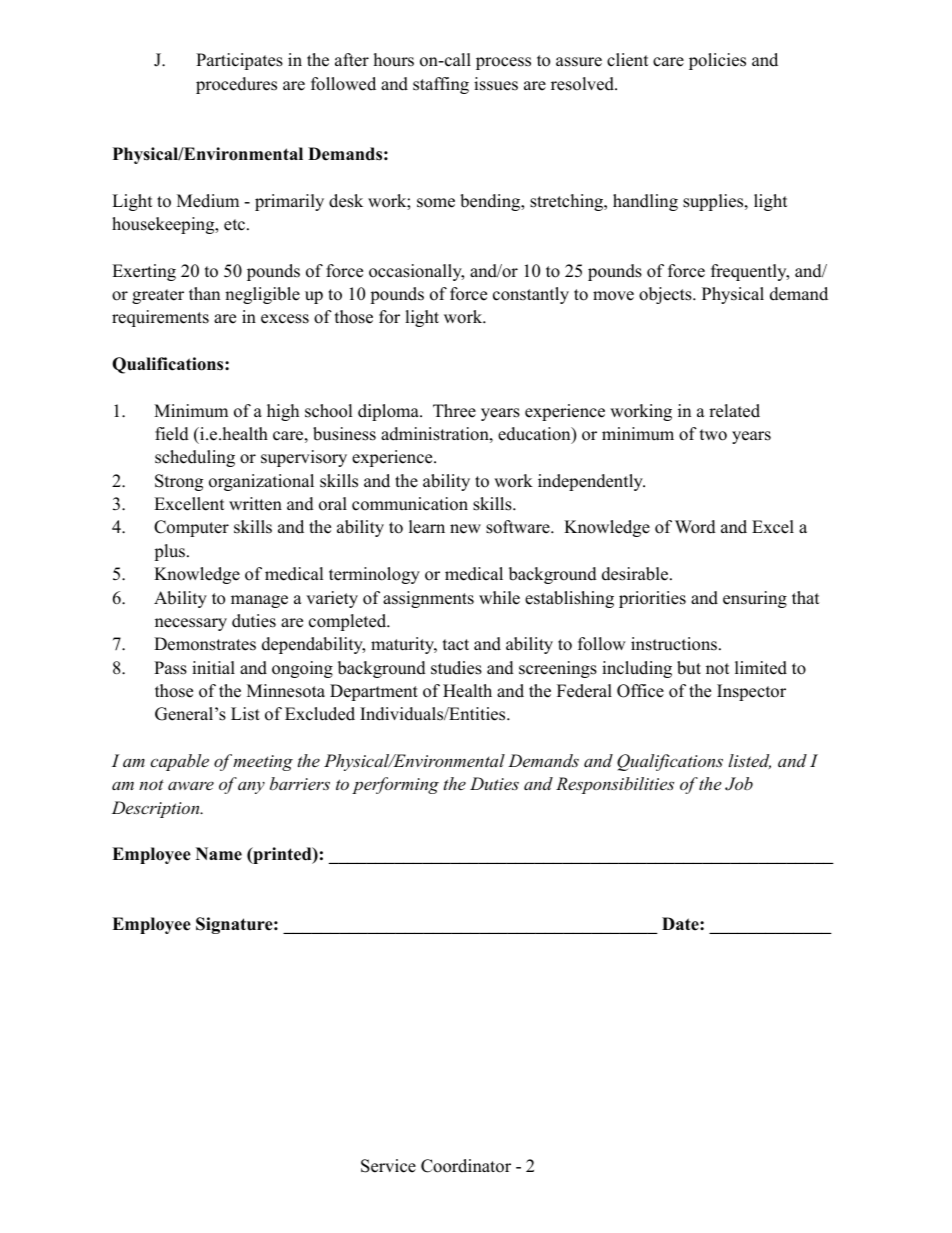 This screenshot has height=1233, width=952. I want to click on policies, so click(717, 61).
